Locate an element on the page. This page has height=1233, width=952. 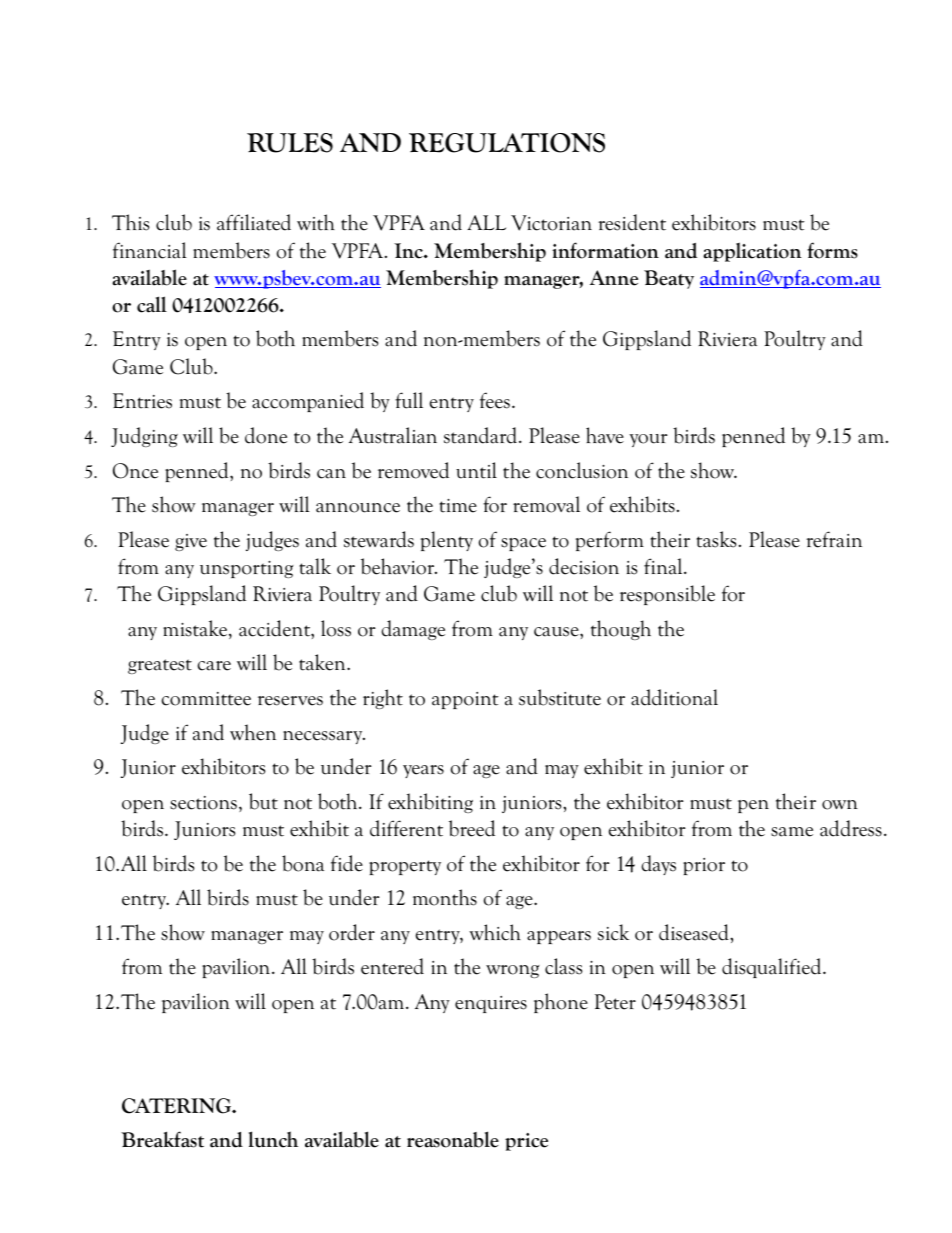
responsible is located at coordinates (667, 595).
